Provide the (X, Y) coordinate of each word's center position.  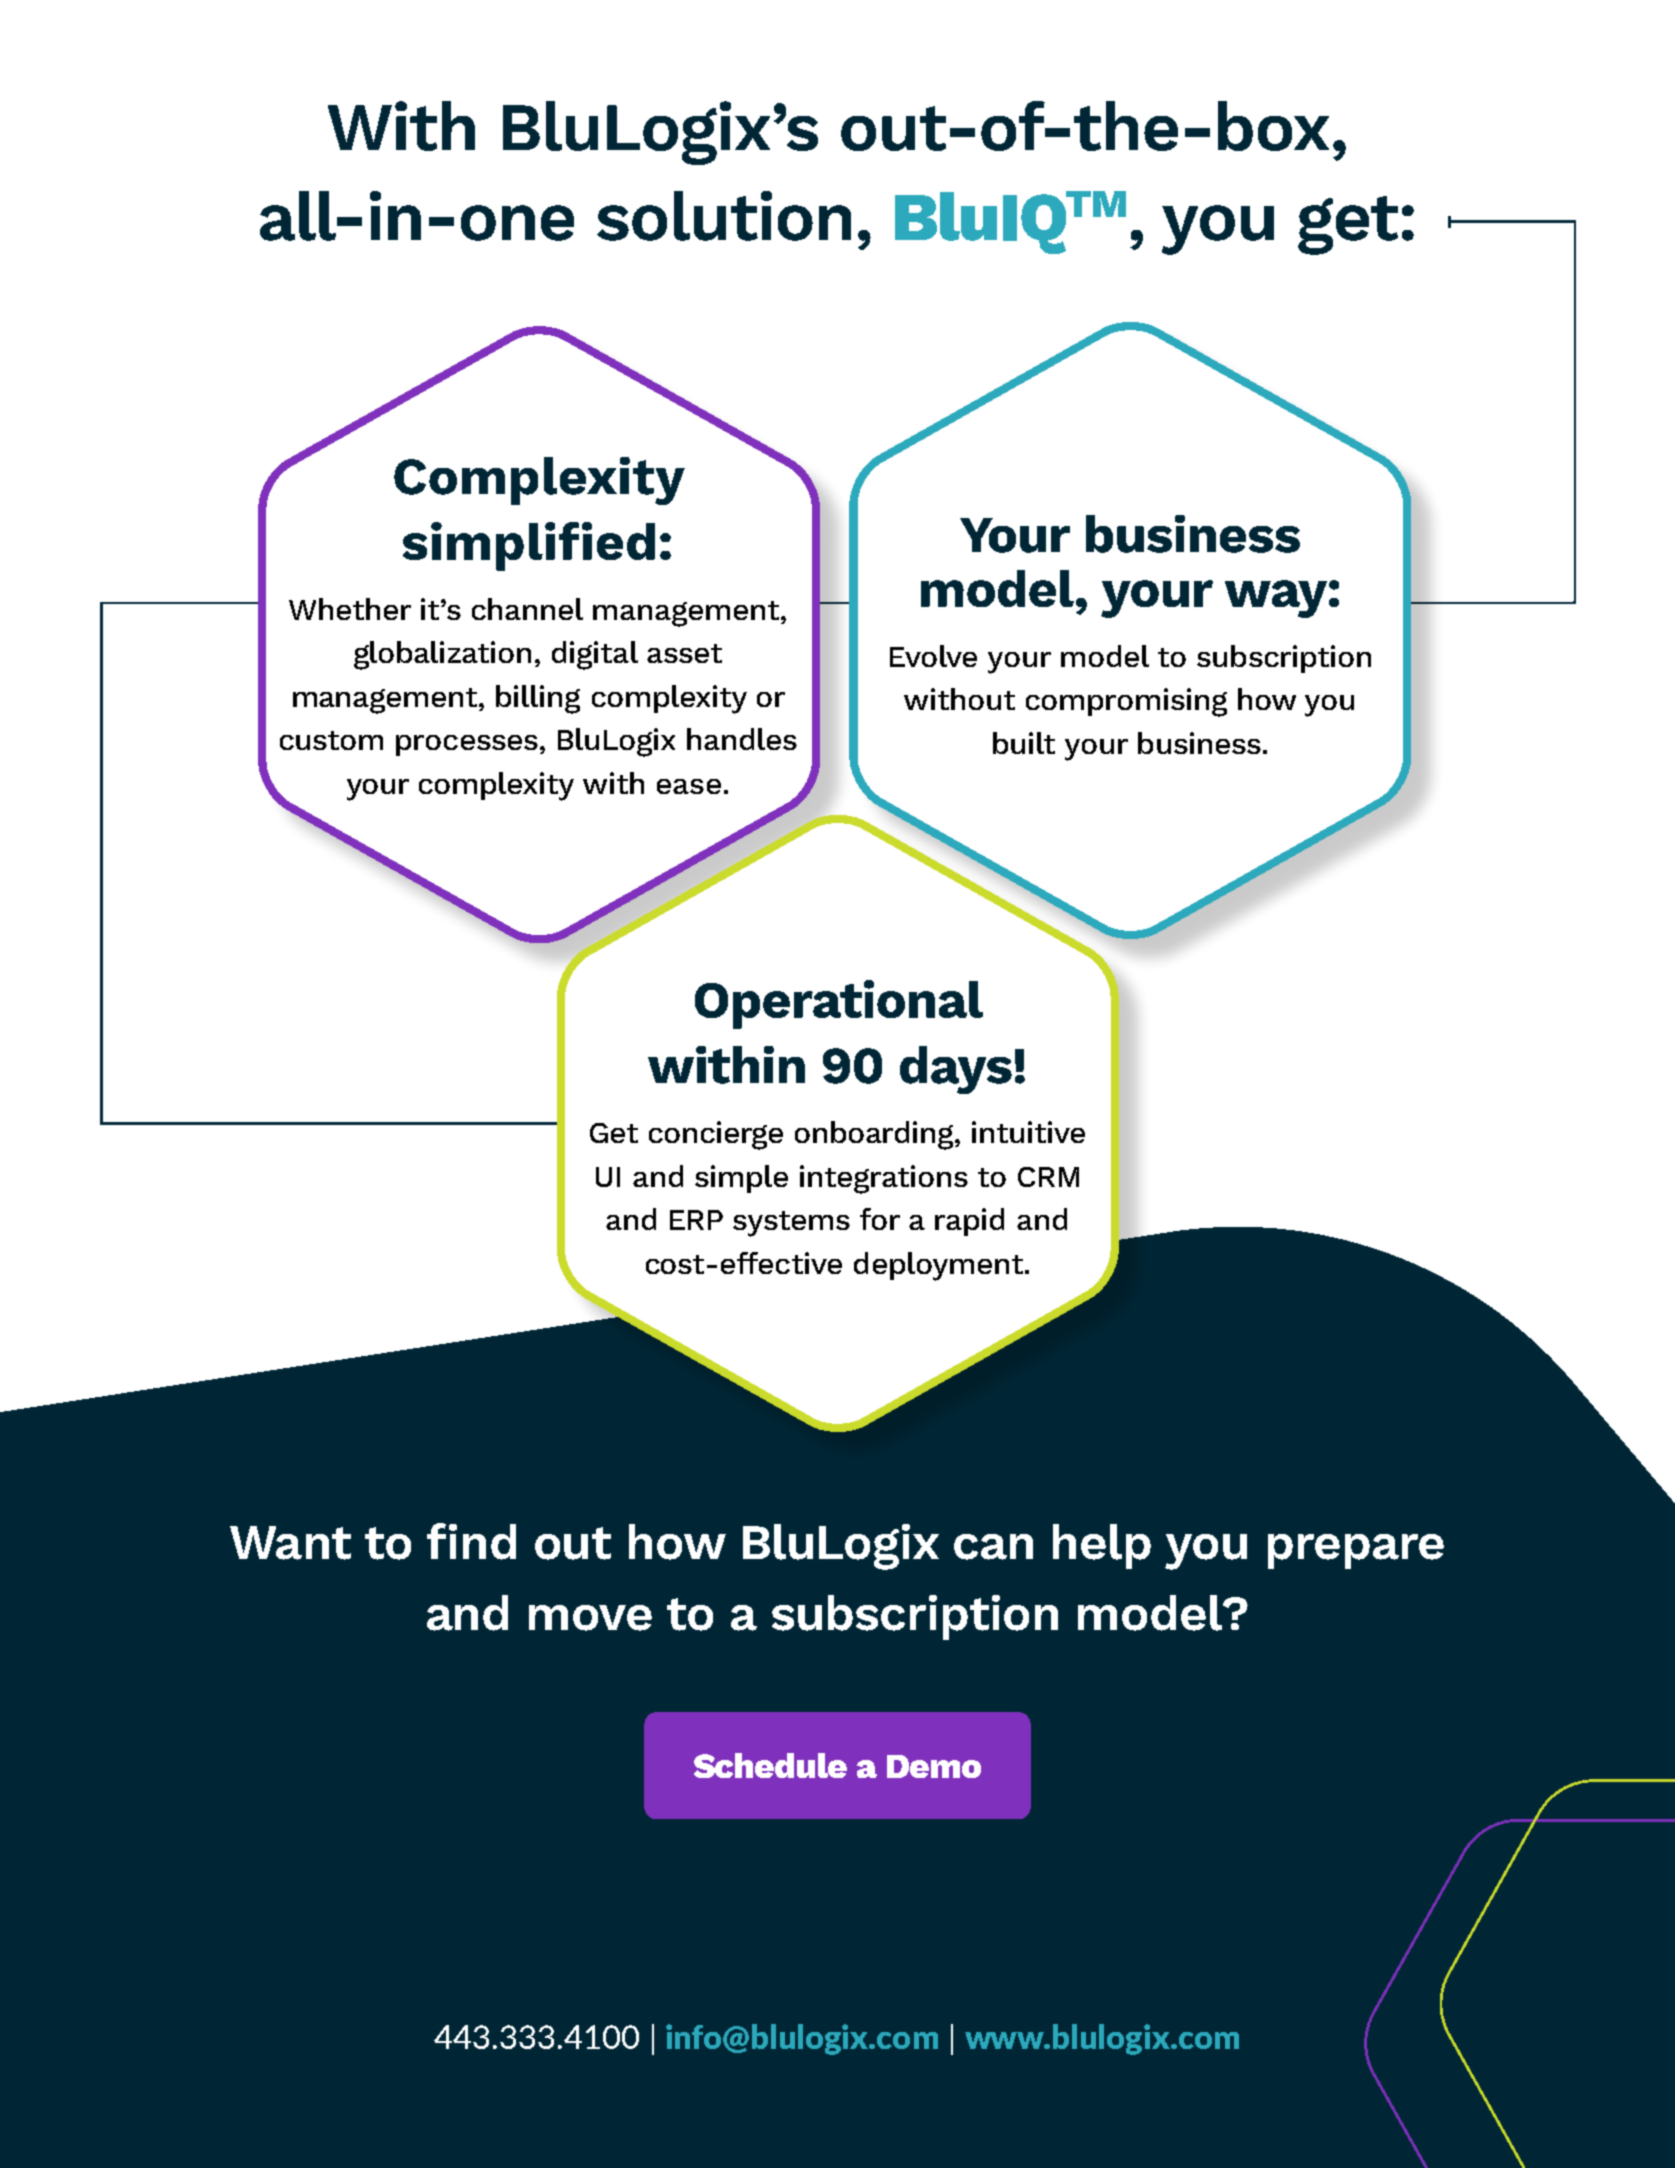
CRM (1048, 1177)
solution (724, 216)
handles (742, 739)
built (1024, 743)
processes (467, 745)
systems (791, 1224)
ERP (696, 1220)
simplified (529, 546)
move (590, 1618)
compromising (1126, 702)
